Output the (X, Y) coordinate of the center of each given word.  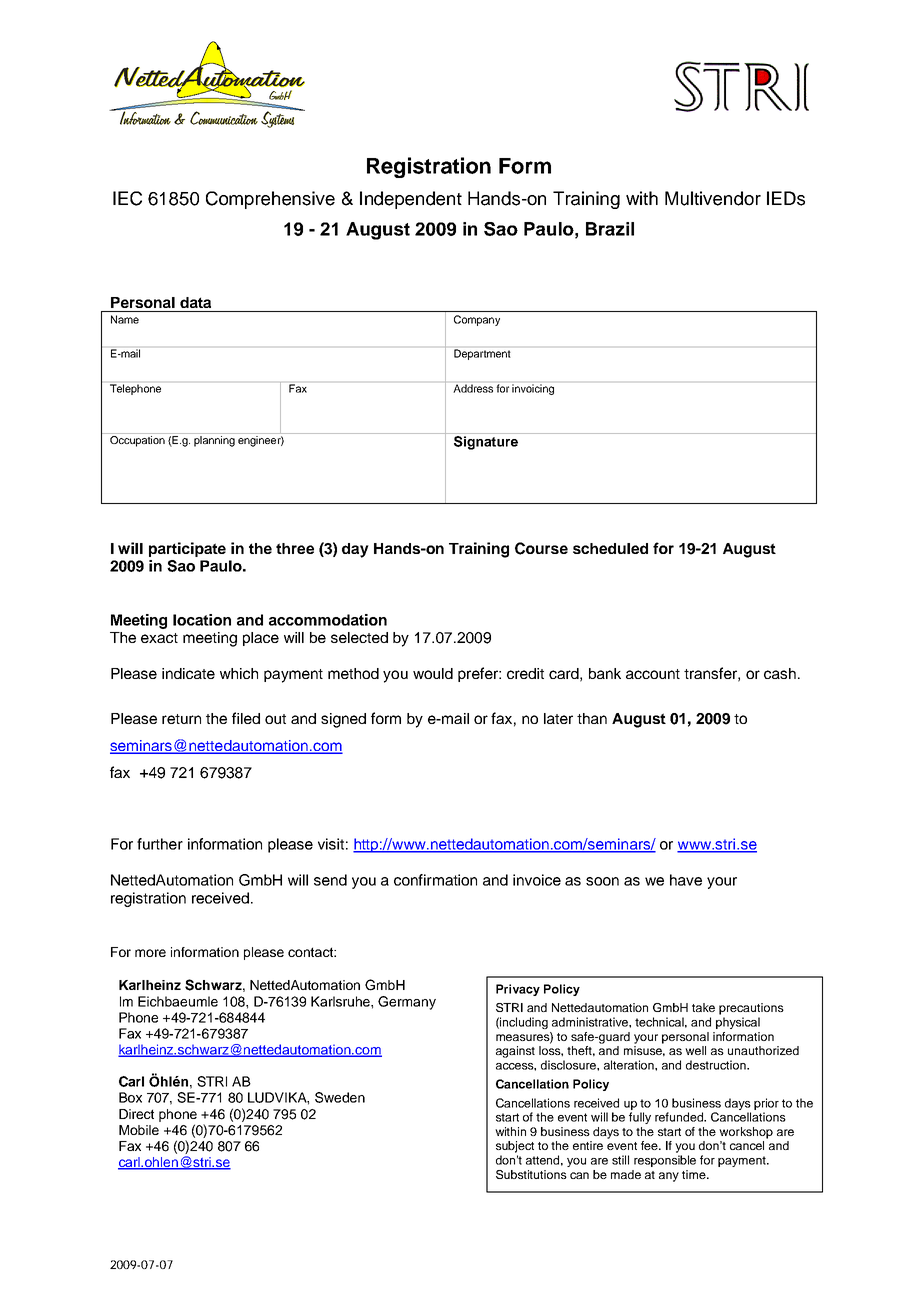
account (653, 674)
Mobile (139, 1130)
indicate (188, 673)
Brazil (610, 229)
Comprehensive (270, 200)
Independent (411, 200)
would (433, 673)
